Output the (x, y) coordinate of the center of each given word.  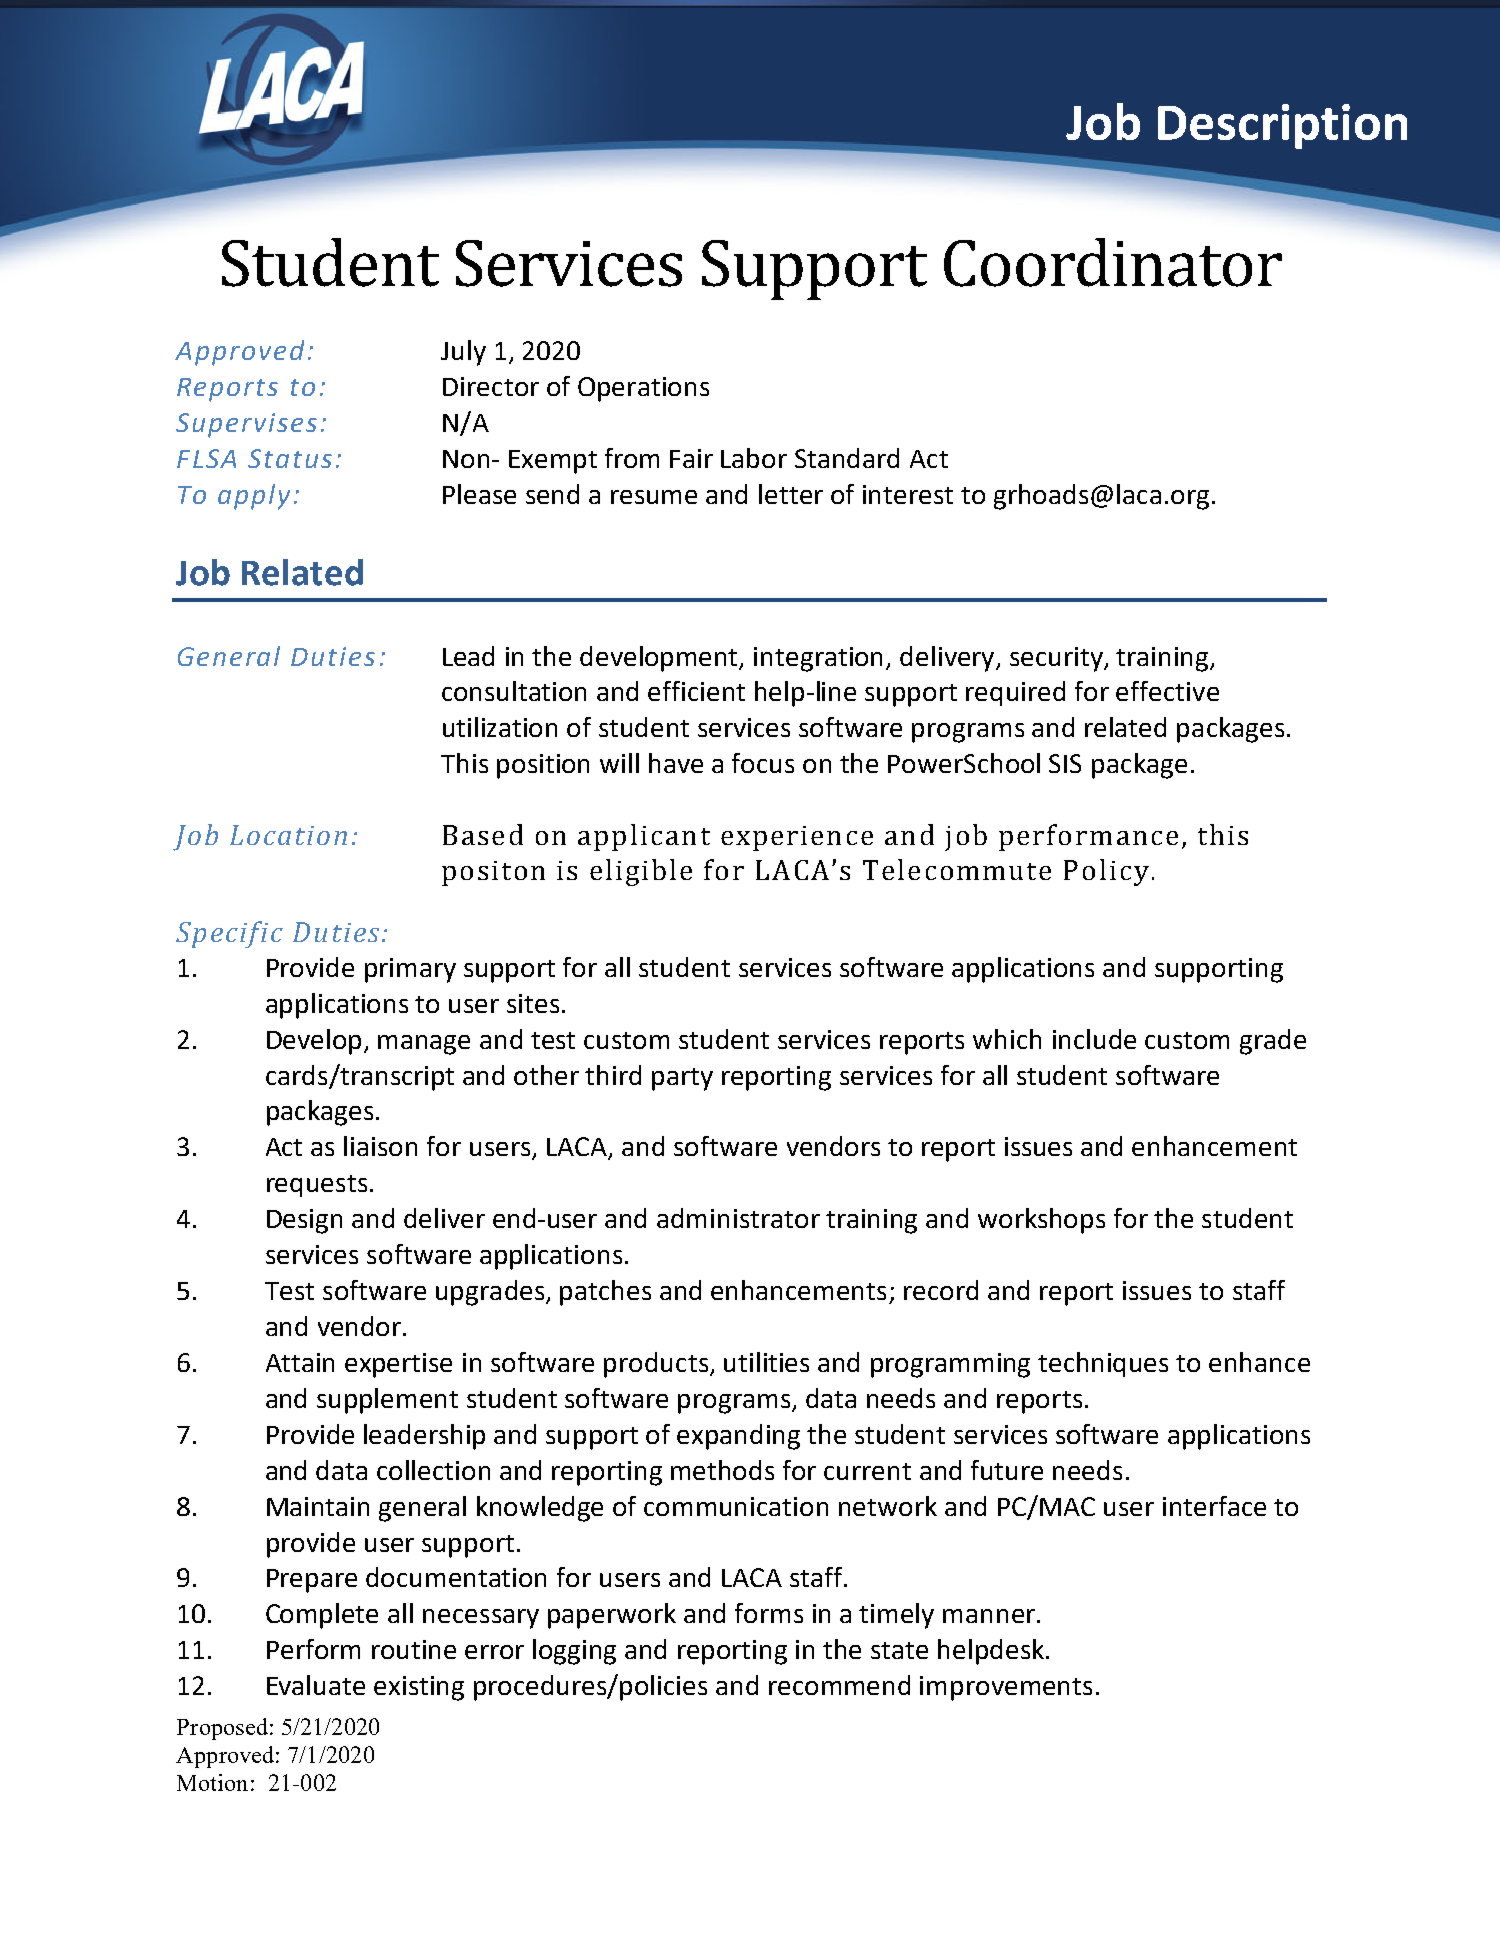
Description (1282, 126)
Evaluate (316, 1685)
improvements (1006, 1688)
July (463, 353)
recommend (839, 1685)
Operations (643, 389)
